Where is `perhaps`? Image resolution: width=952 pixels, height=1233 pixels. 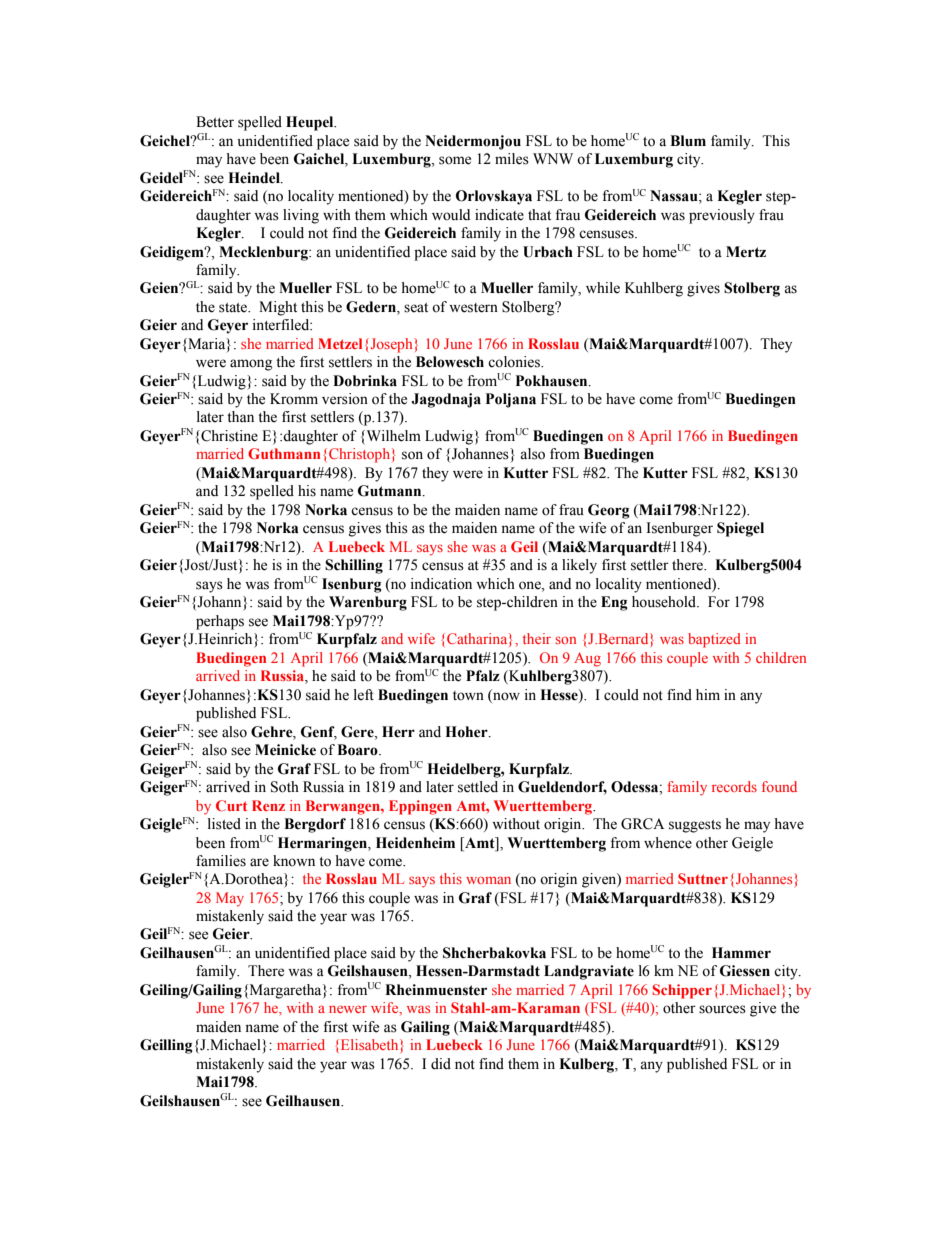
perhaps is located at coordinates (220, 622).
